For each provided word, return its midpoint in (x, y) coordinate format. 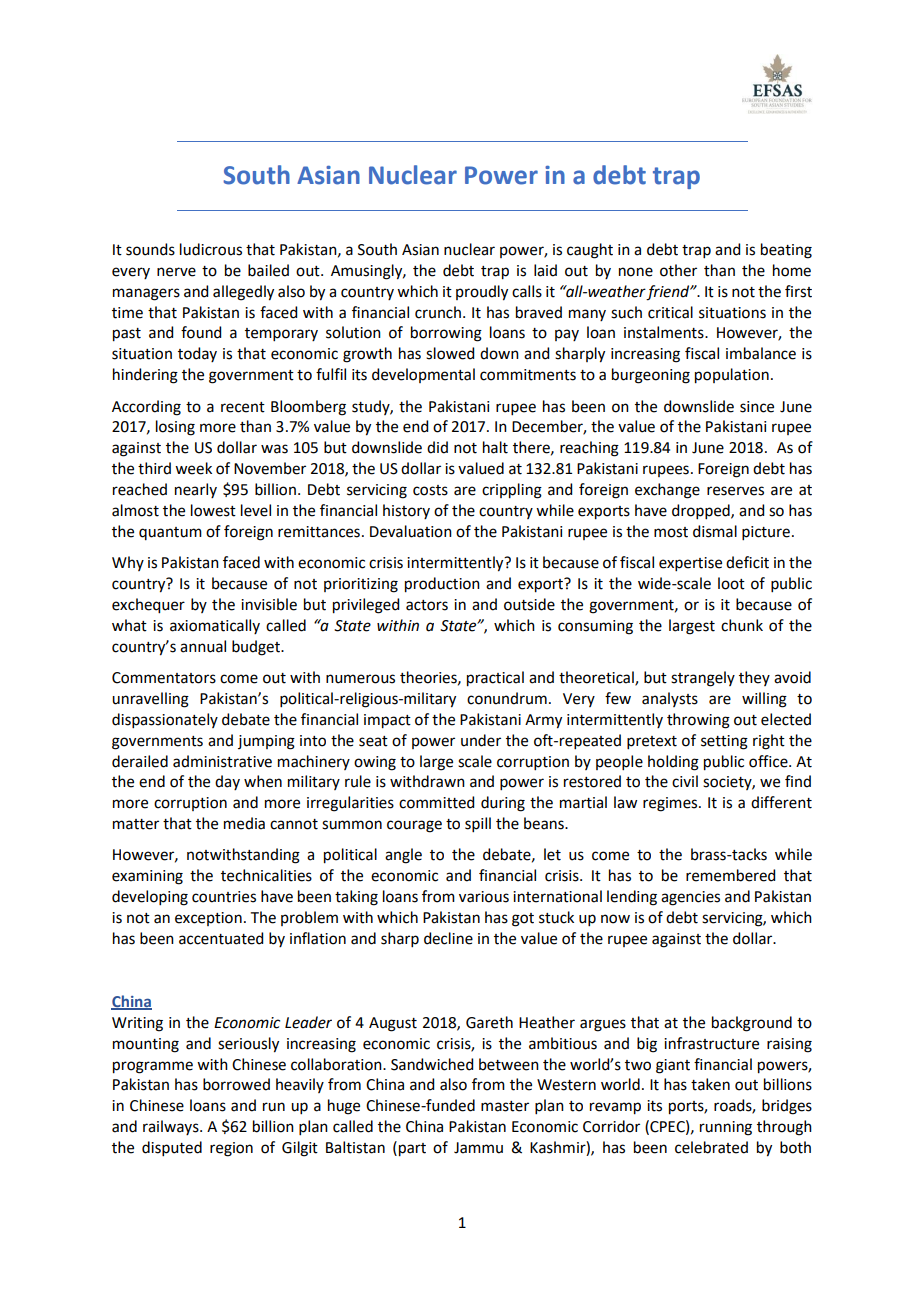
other (678, 270)
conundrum (507, 698)
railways (172, 1127)
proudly (482, 293)
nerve (176, 272)
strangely (703, 679)
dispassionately (165, 720)
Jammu (478, 1148)
